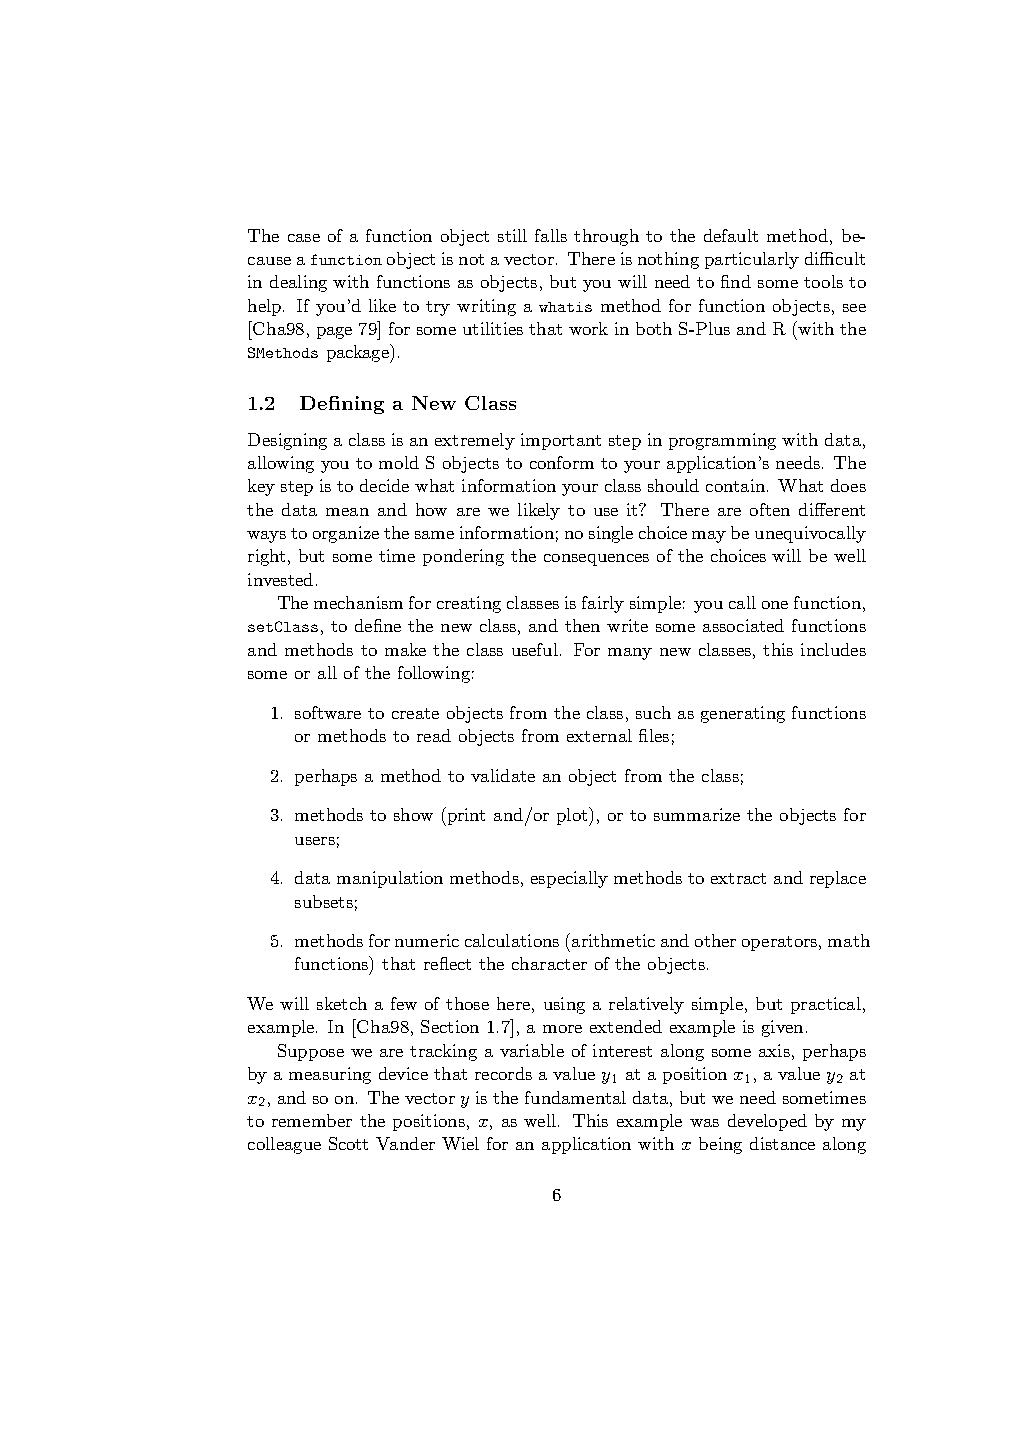  I want to click on often, so click(770, 509).
